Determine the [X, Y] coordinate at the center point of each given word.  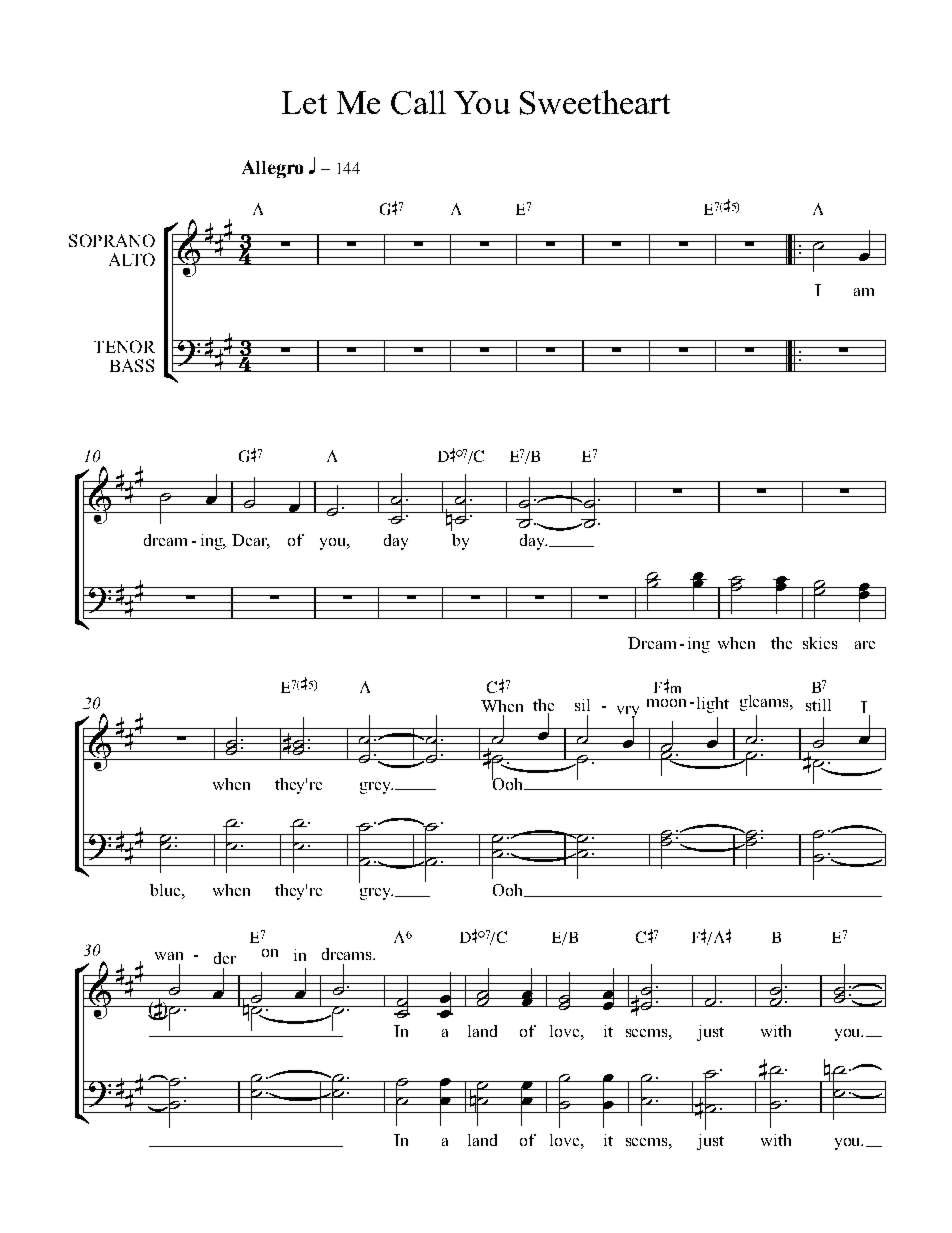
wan [169, 956]
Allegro [272, 169]
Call [418, 102]
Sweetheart [595, 102]
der [225, 958]
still [818, 705]
